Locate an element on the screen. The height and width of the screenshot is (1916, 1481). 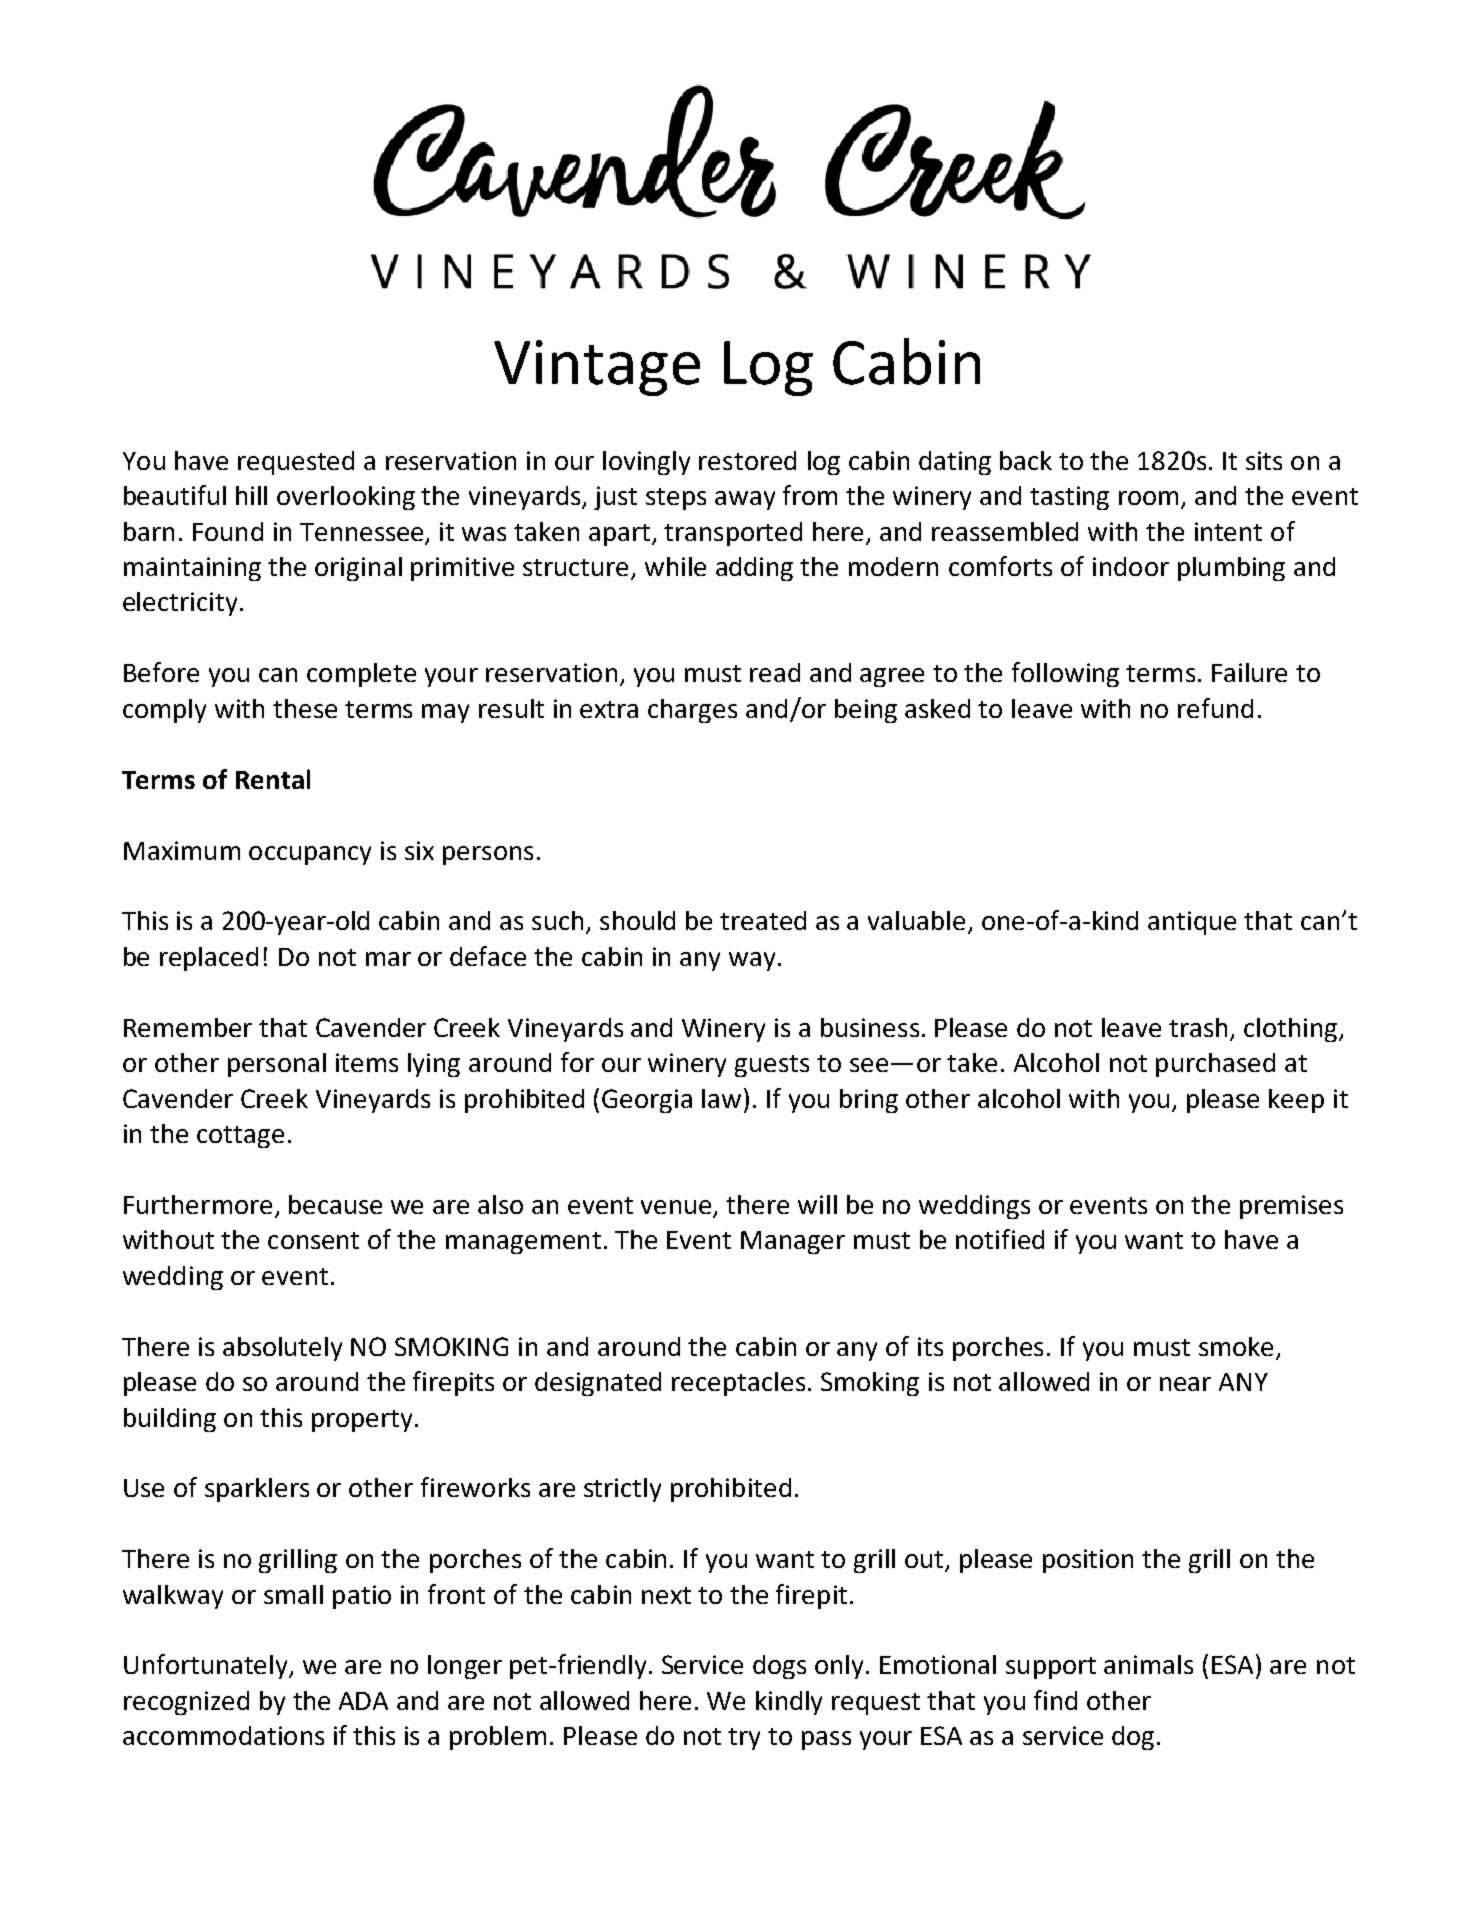
smoke is located at coordinates (1236, 1346).
